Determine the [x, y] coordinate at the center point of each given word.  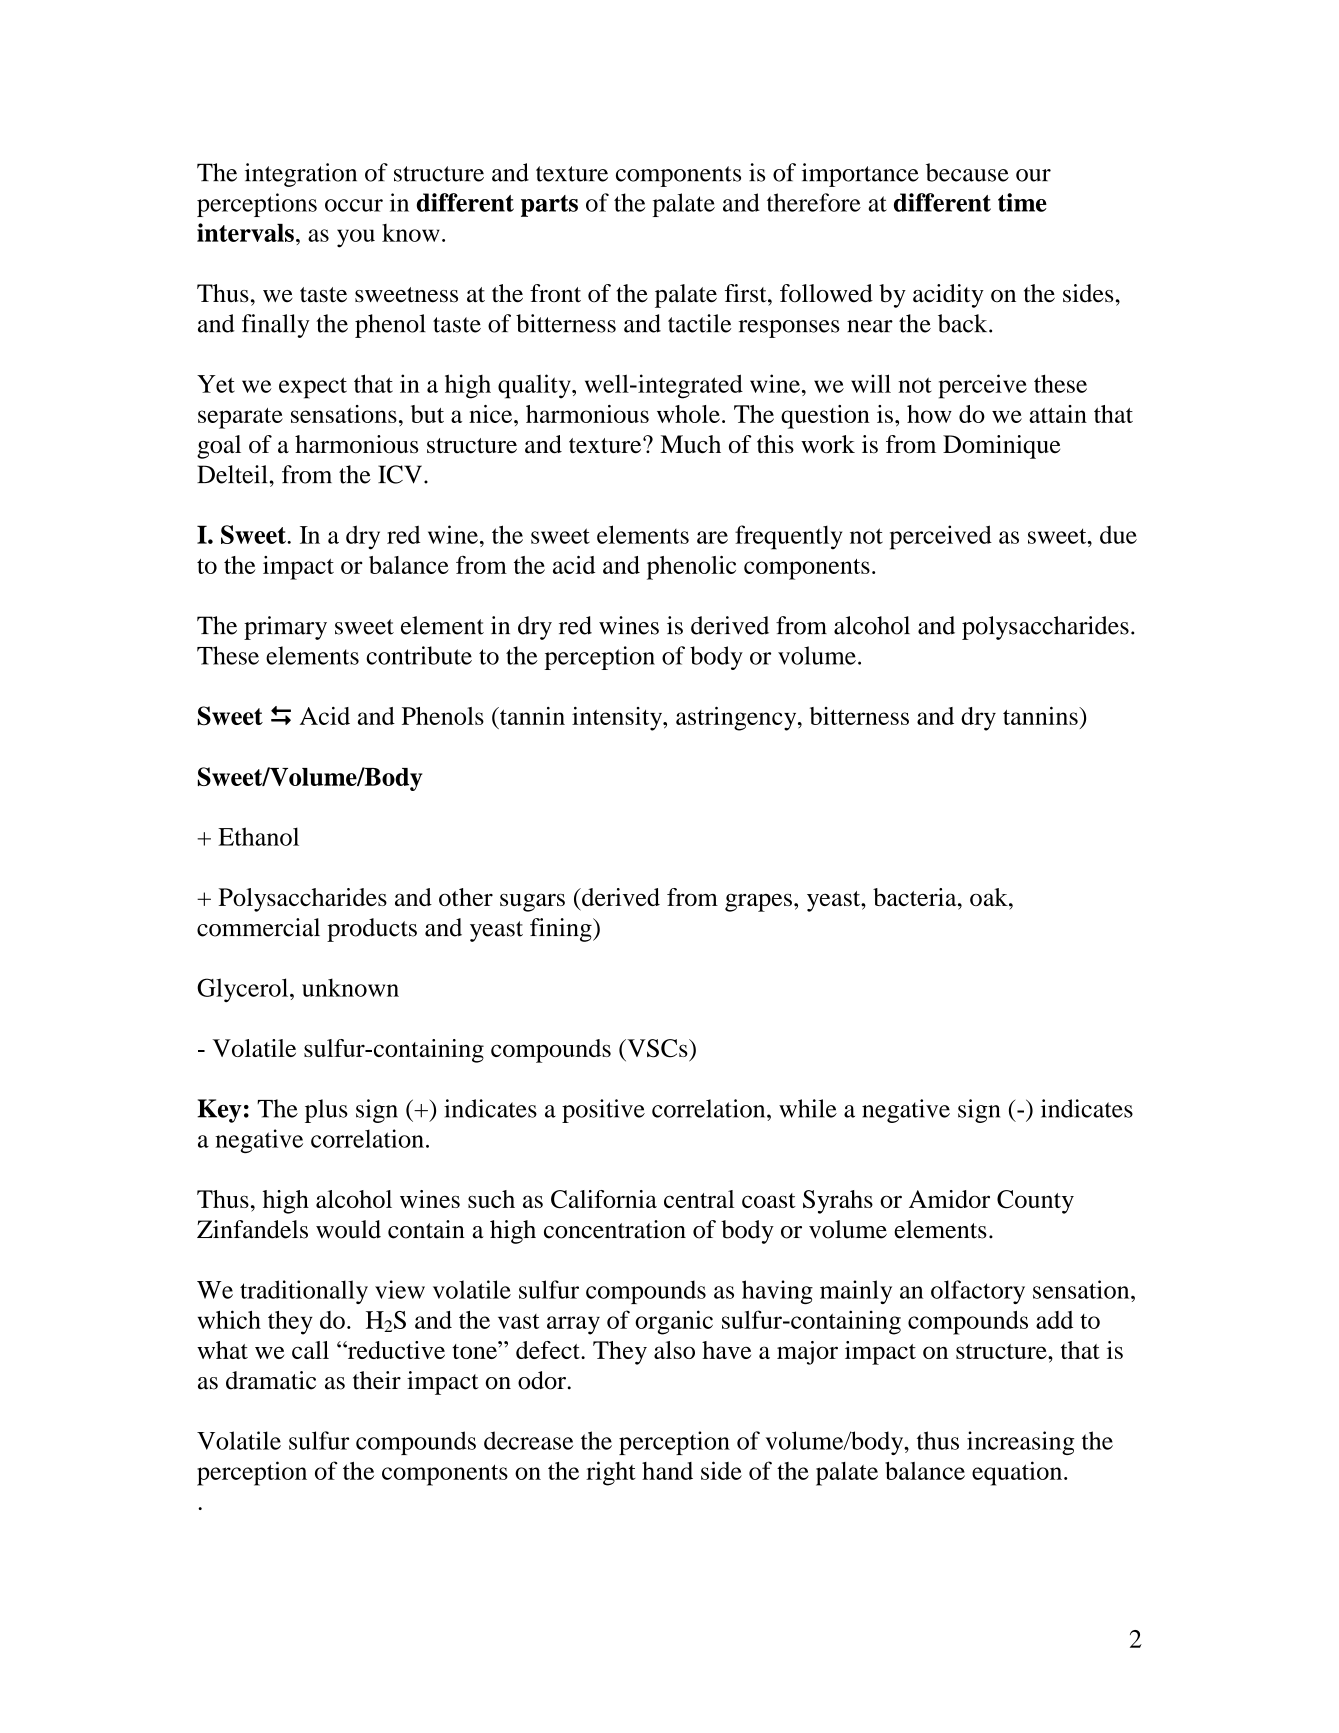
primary [285, 628]
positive [603, 1111]
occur [354, 205]
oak [990, 897]
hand [667, 1471]
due [1118, 535]
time [1022, 202]
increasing [1021, 1443]
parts [549, 206]
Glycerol [244, 990]
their [377, 1380]
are [712, 537]
